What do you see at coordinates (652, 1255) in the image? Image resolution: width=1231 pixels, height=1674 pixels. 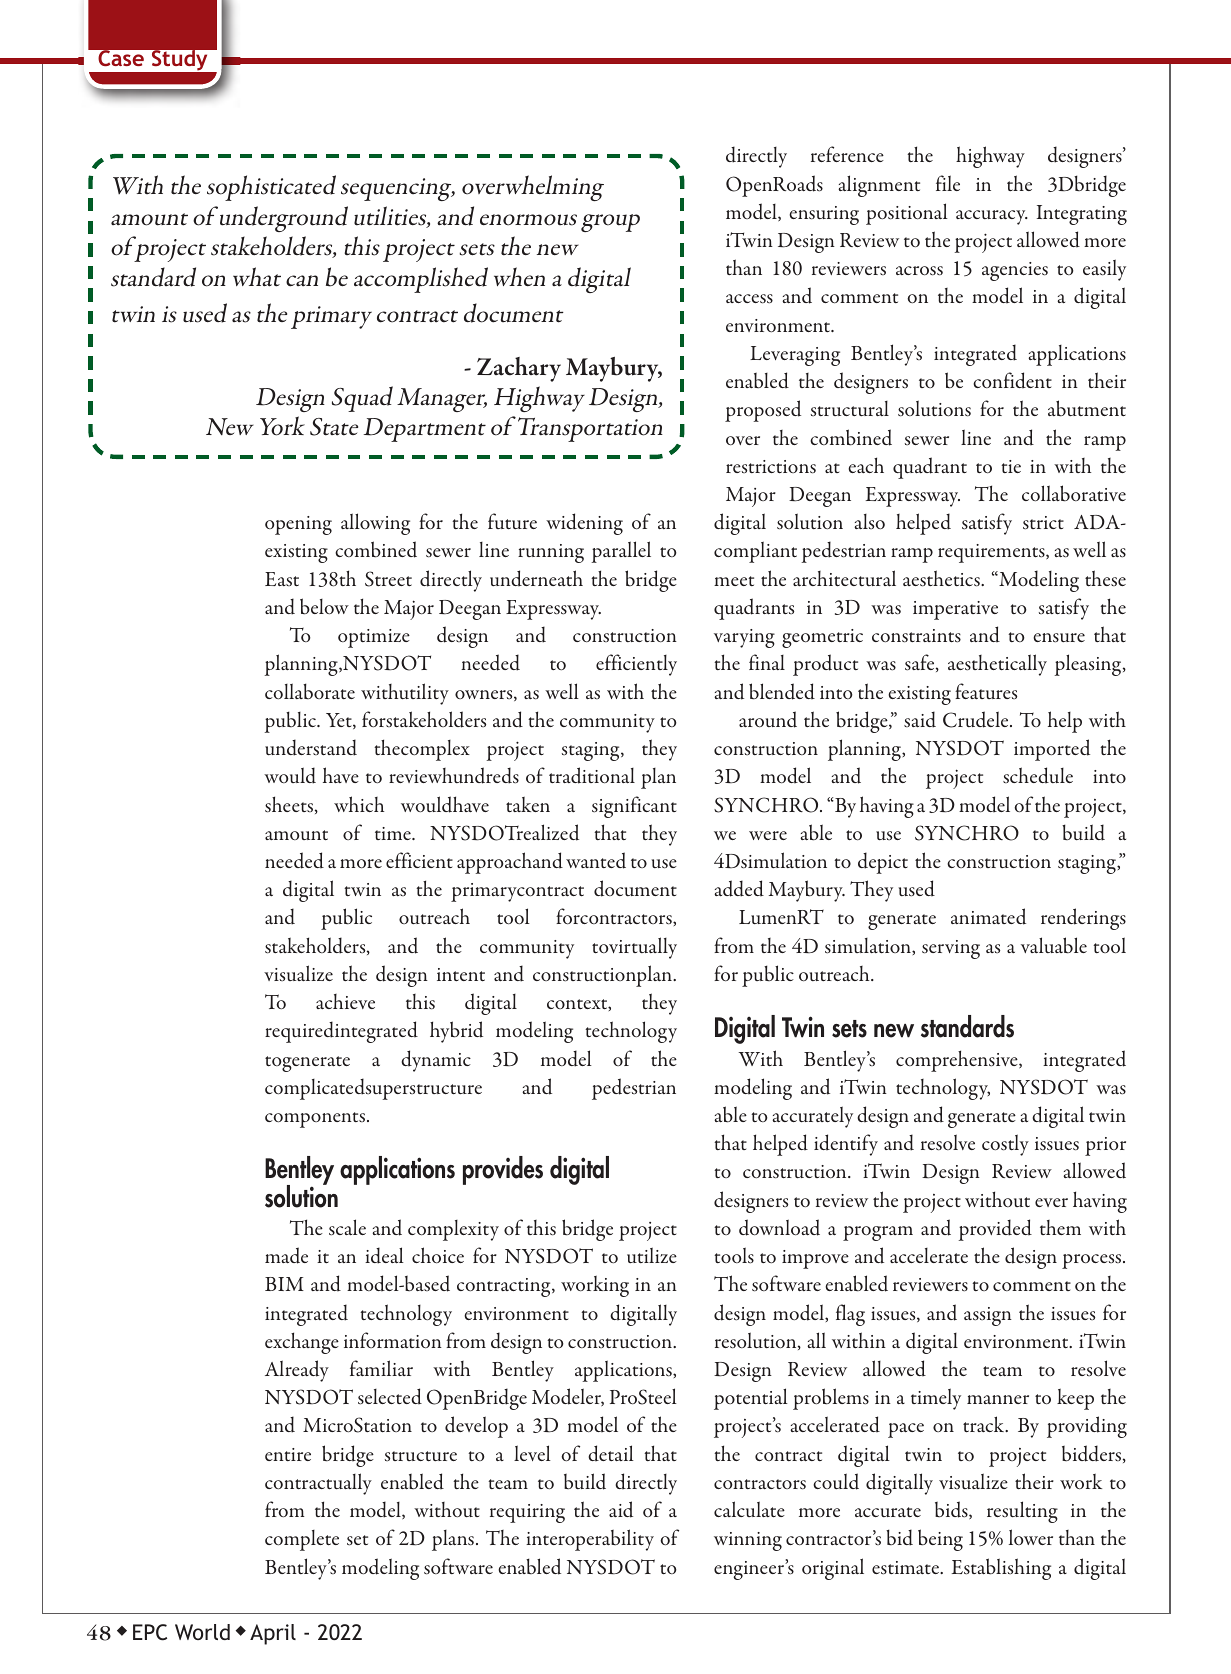 I see `utilize` at bounding box center [652, 1255].
